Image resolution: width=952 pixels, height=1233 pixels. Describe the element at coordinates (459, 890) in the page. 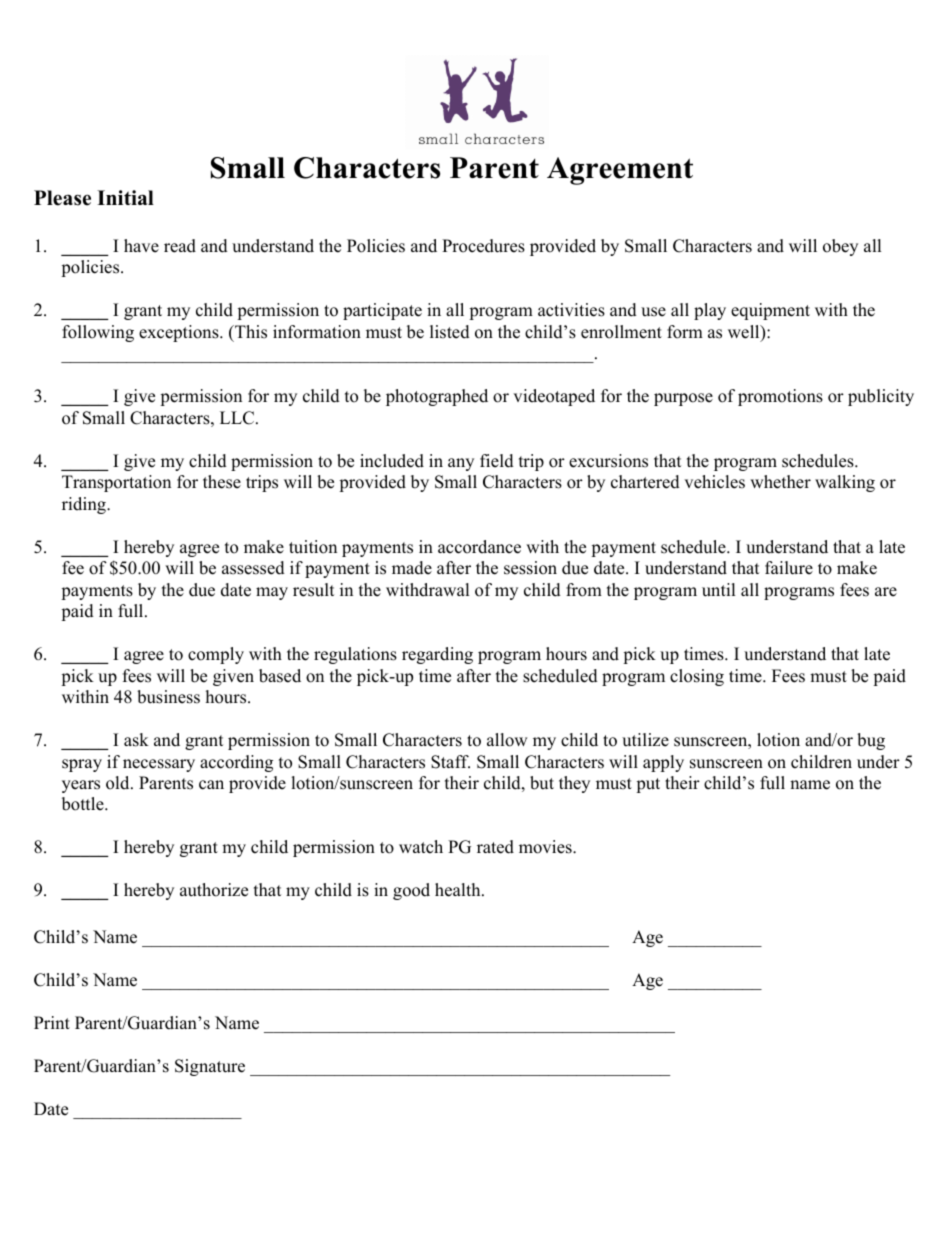

I see `health` at that location.
